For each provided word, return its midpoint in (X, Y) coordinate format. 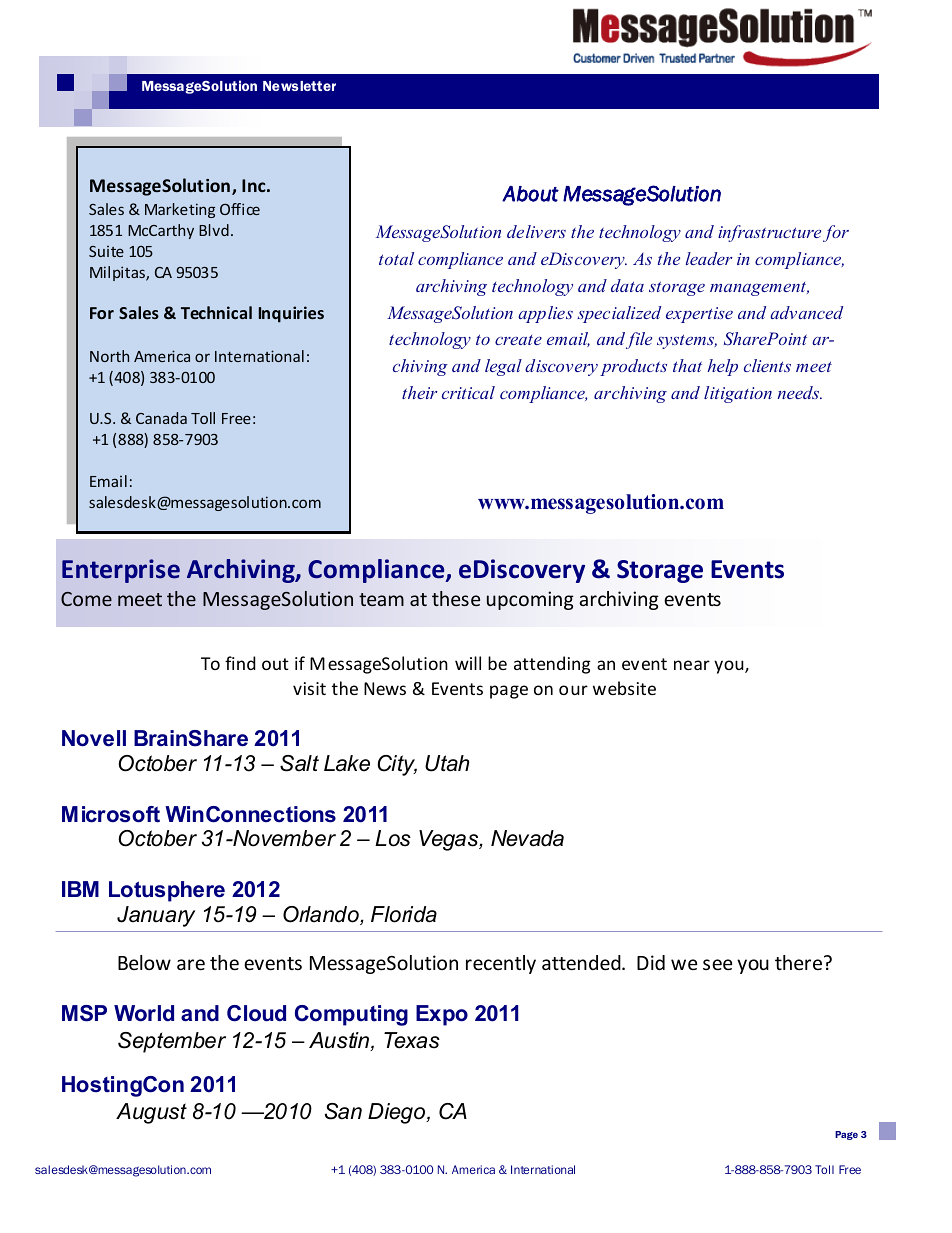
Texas (412, 1040)
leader (709, 258)
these (456, 598)
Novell (94, 738)
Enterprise (121, 571)
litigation (738, 394)
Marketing (180, 210)
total (396, 258)
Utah (447, 763)
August (151, 1113)
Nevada (527, 838)
